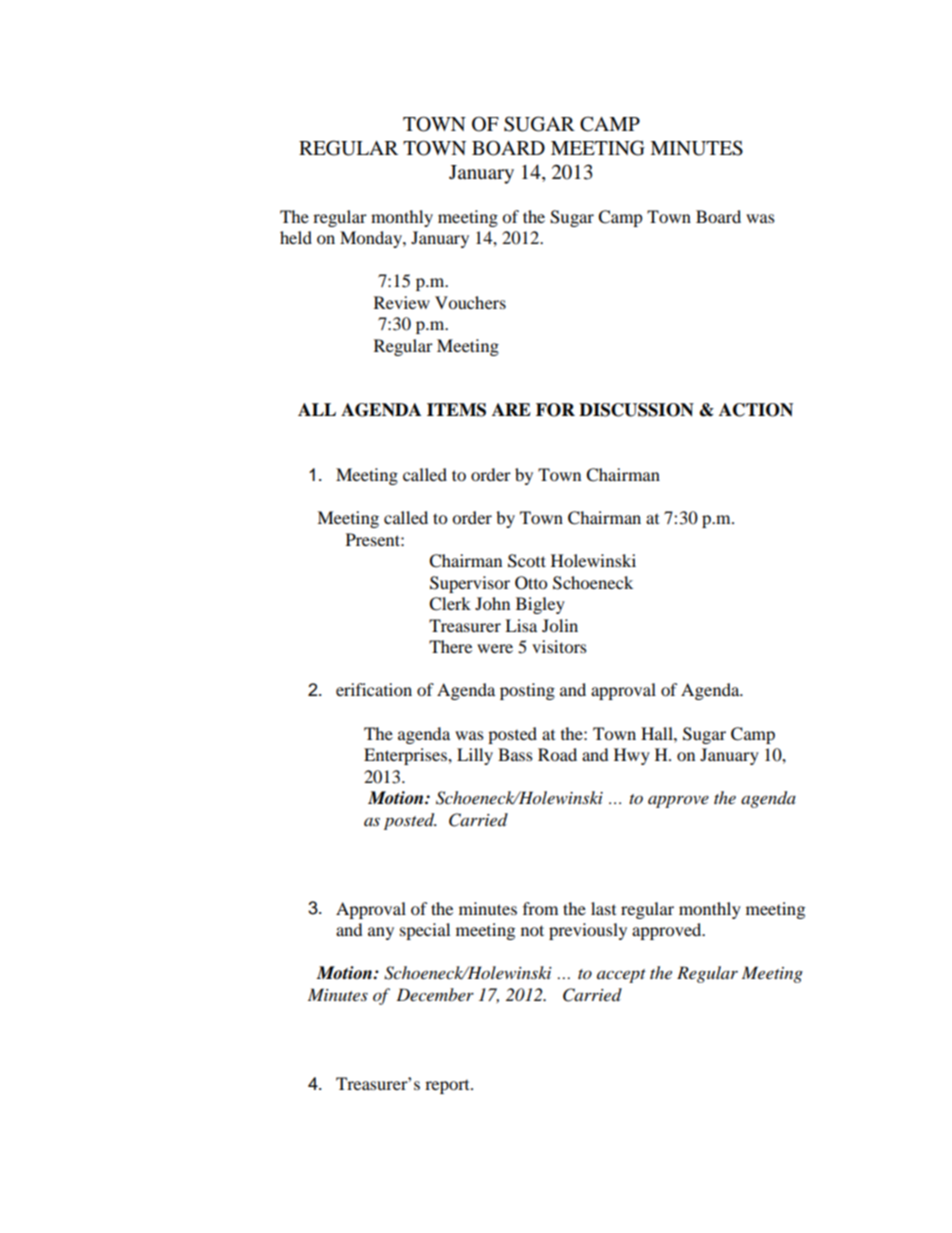 This image has width=952, height=1233. Describe the element at coordinates (511, 409) in the image. I see `ARE` at that location.
